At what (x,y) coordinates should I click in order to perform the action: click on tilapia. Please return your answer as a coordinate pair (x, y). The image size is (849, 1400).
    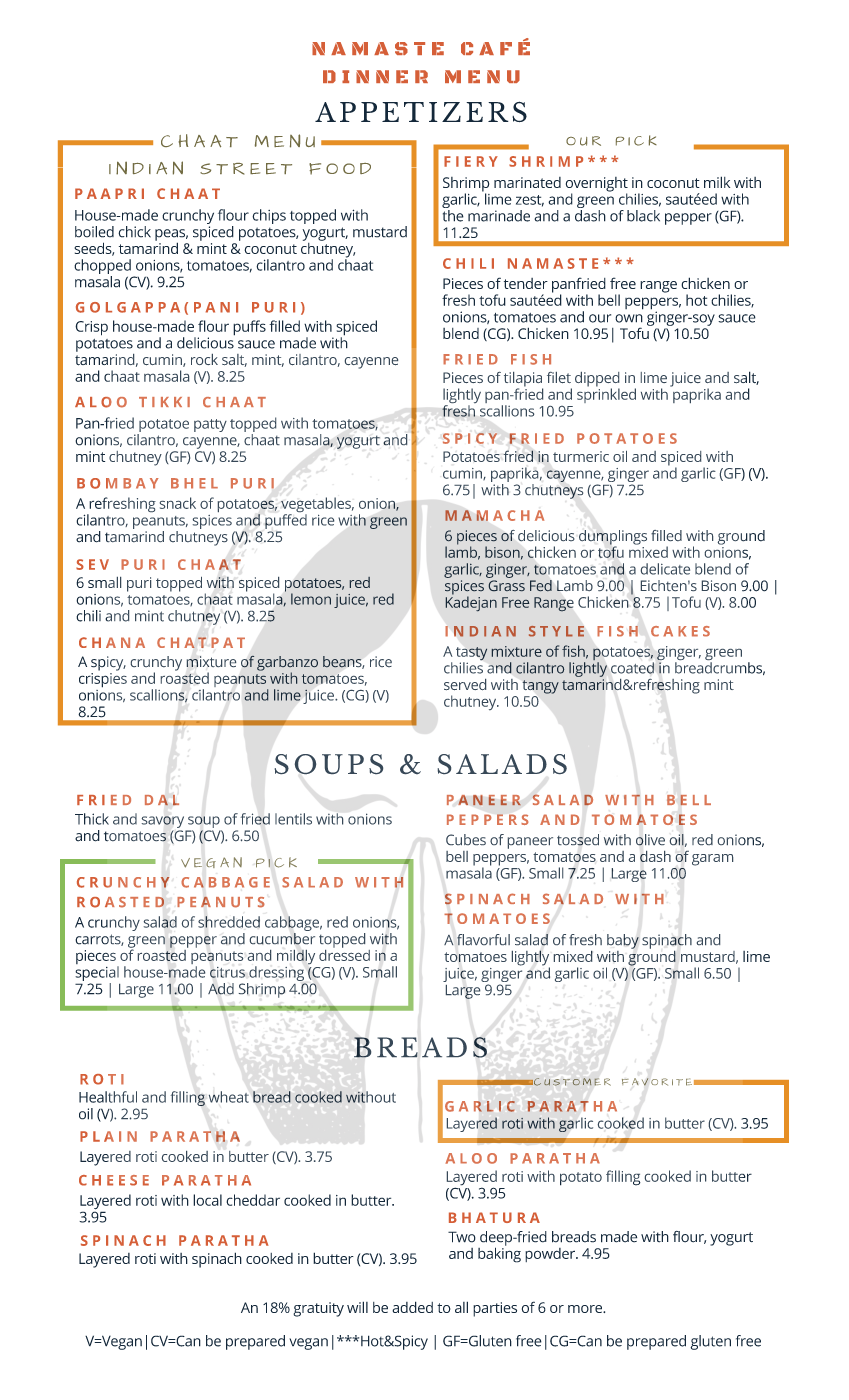
    Looking at the image, I should click on (523, 380).
